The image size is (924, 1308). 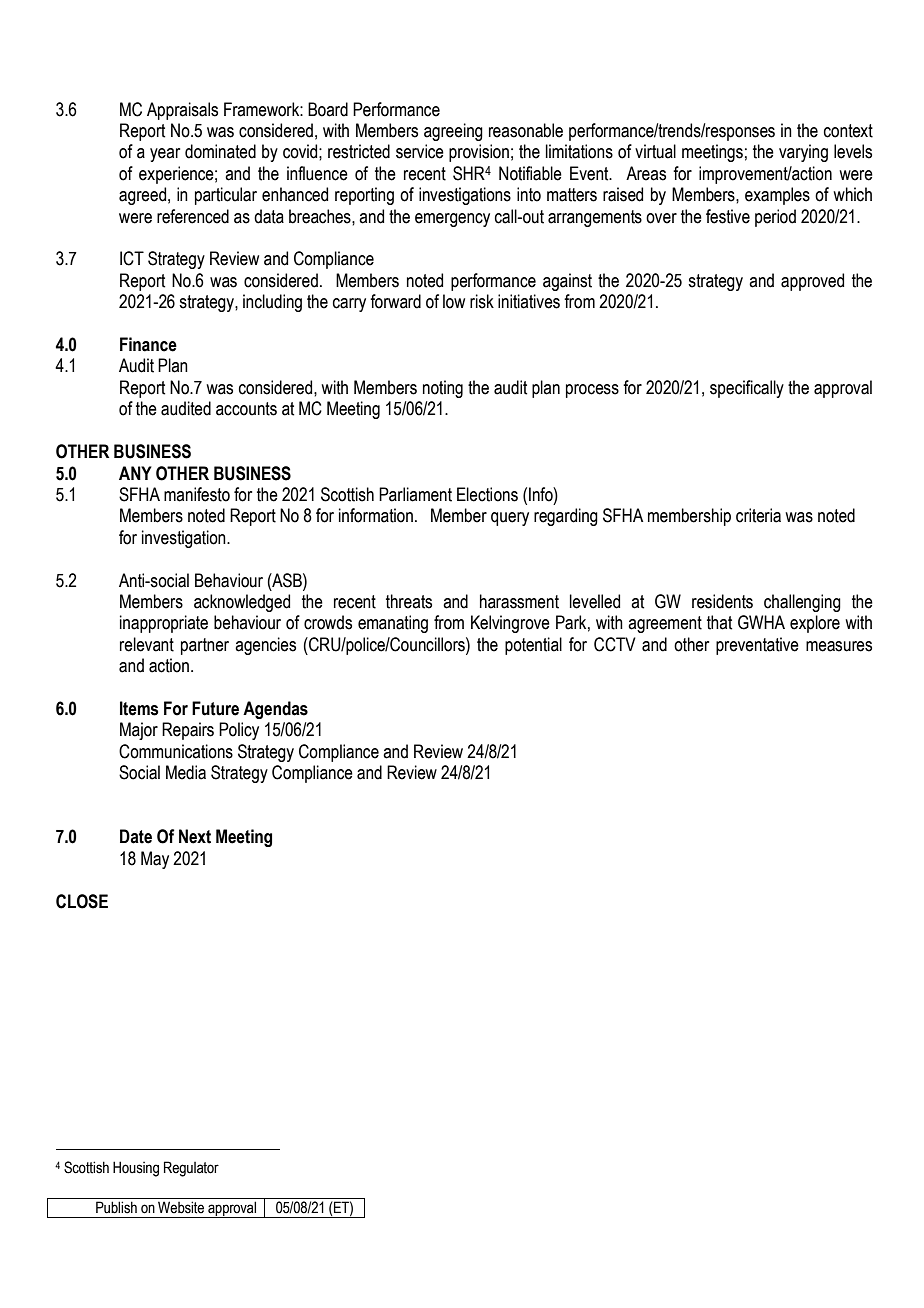 I want to click on CCTV, so click(x=615, y=644).
